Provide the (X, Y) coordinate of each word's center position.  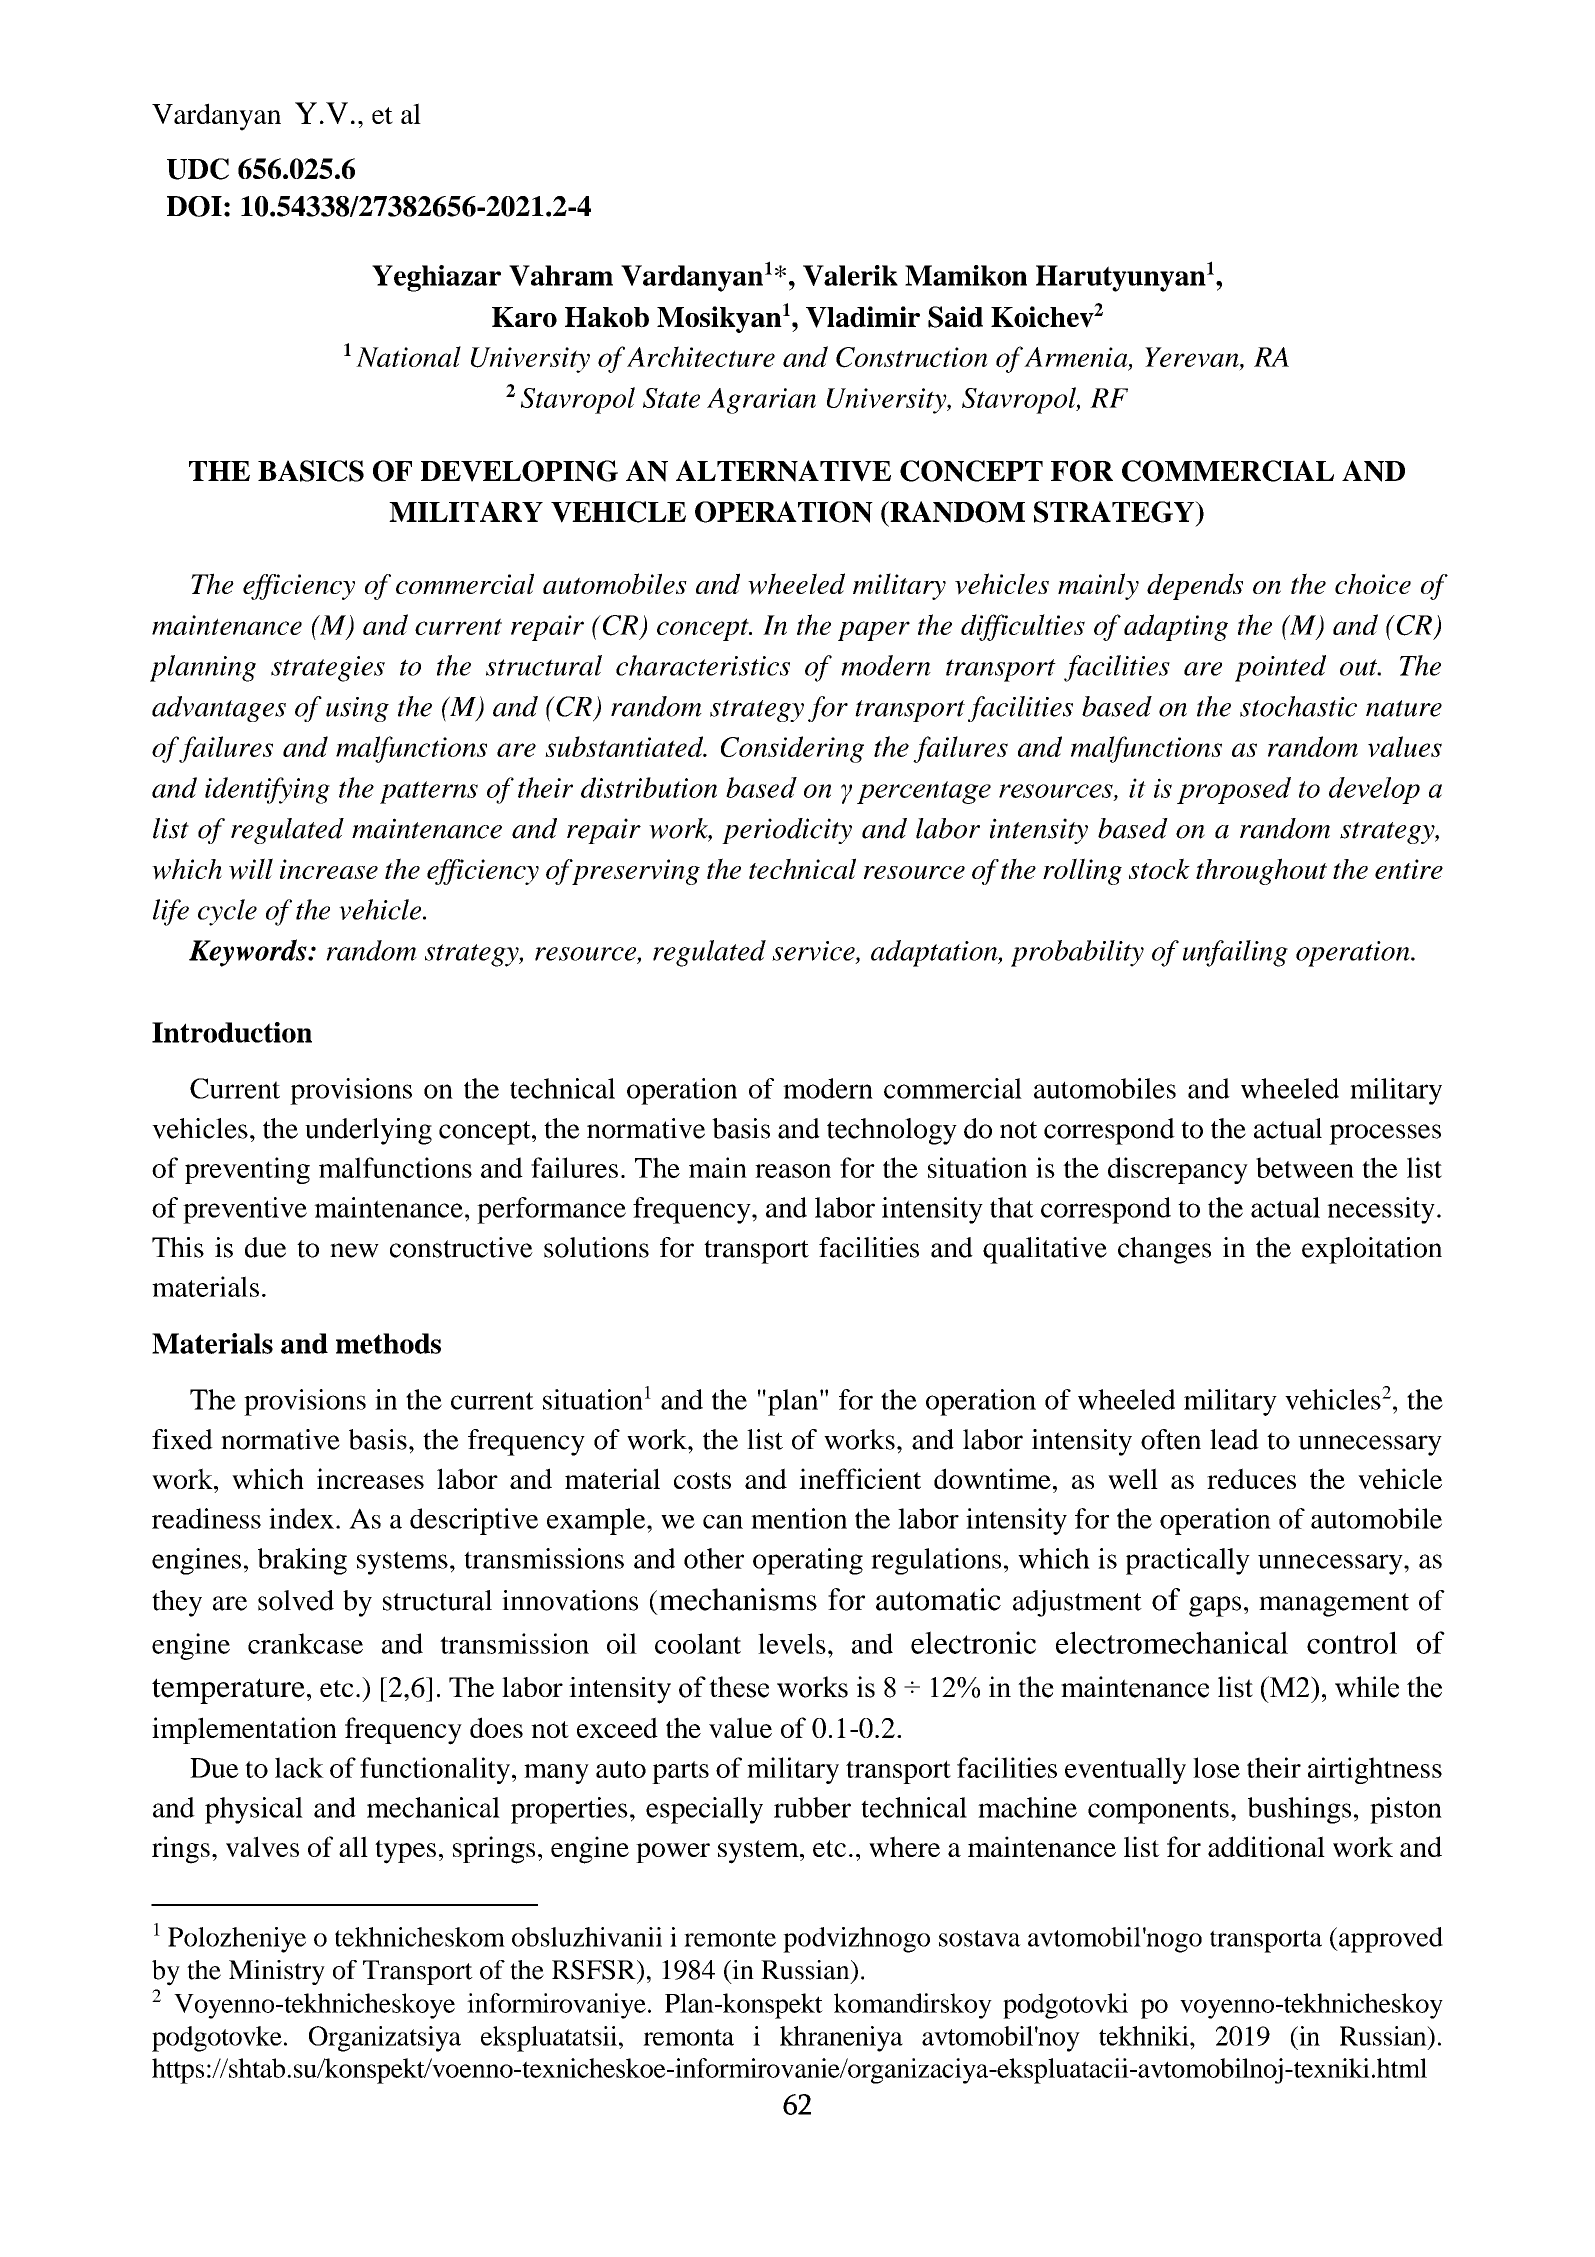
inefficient (860, 1478)
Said (955, 317)
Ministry (277, 1972)
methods (388, 1343)
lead (1234, 1439)
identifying (267, 790)
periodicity (787, 831)
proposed (1234, 790)
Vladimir (863, 317)
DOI (194, 206)
